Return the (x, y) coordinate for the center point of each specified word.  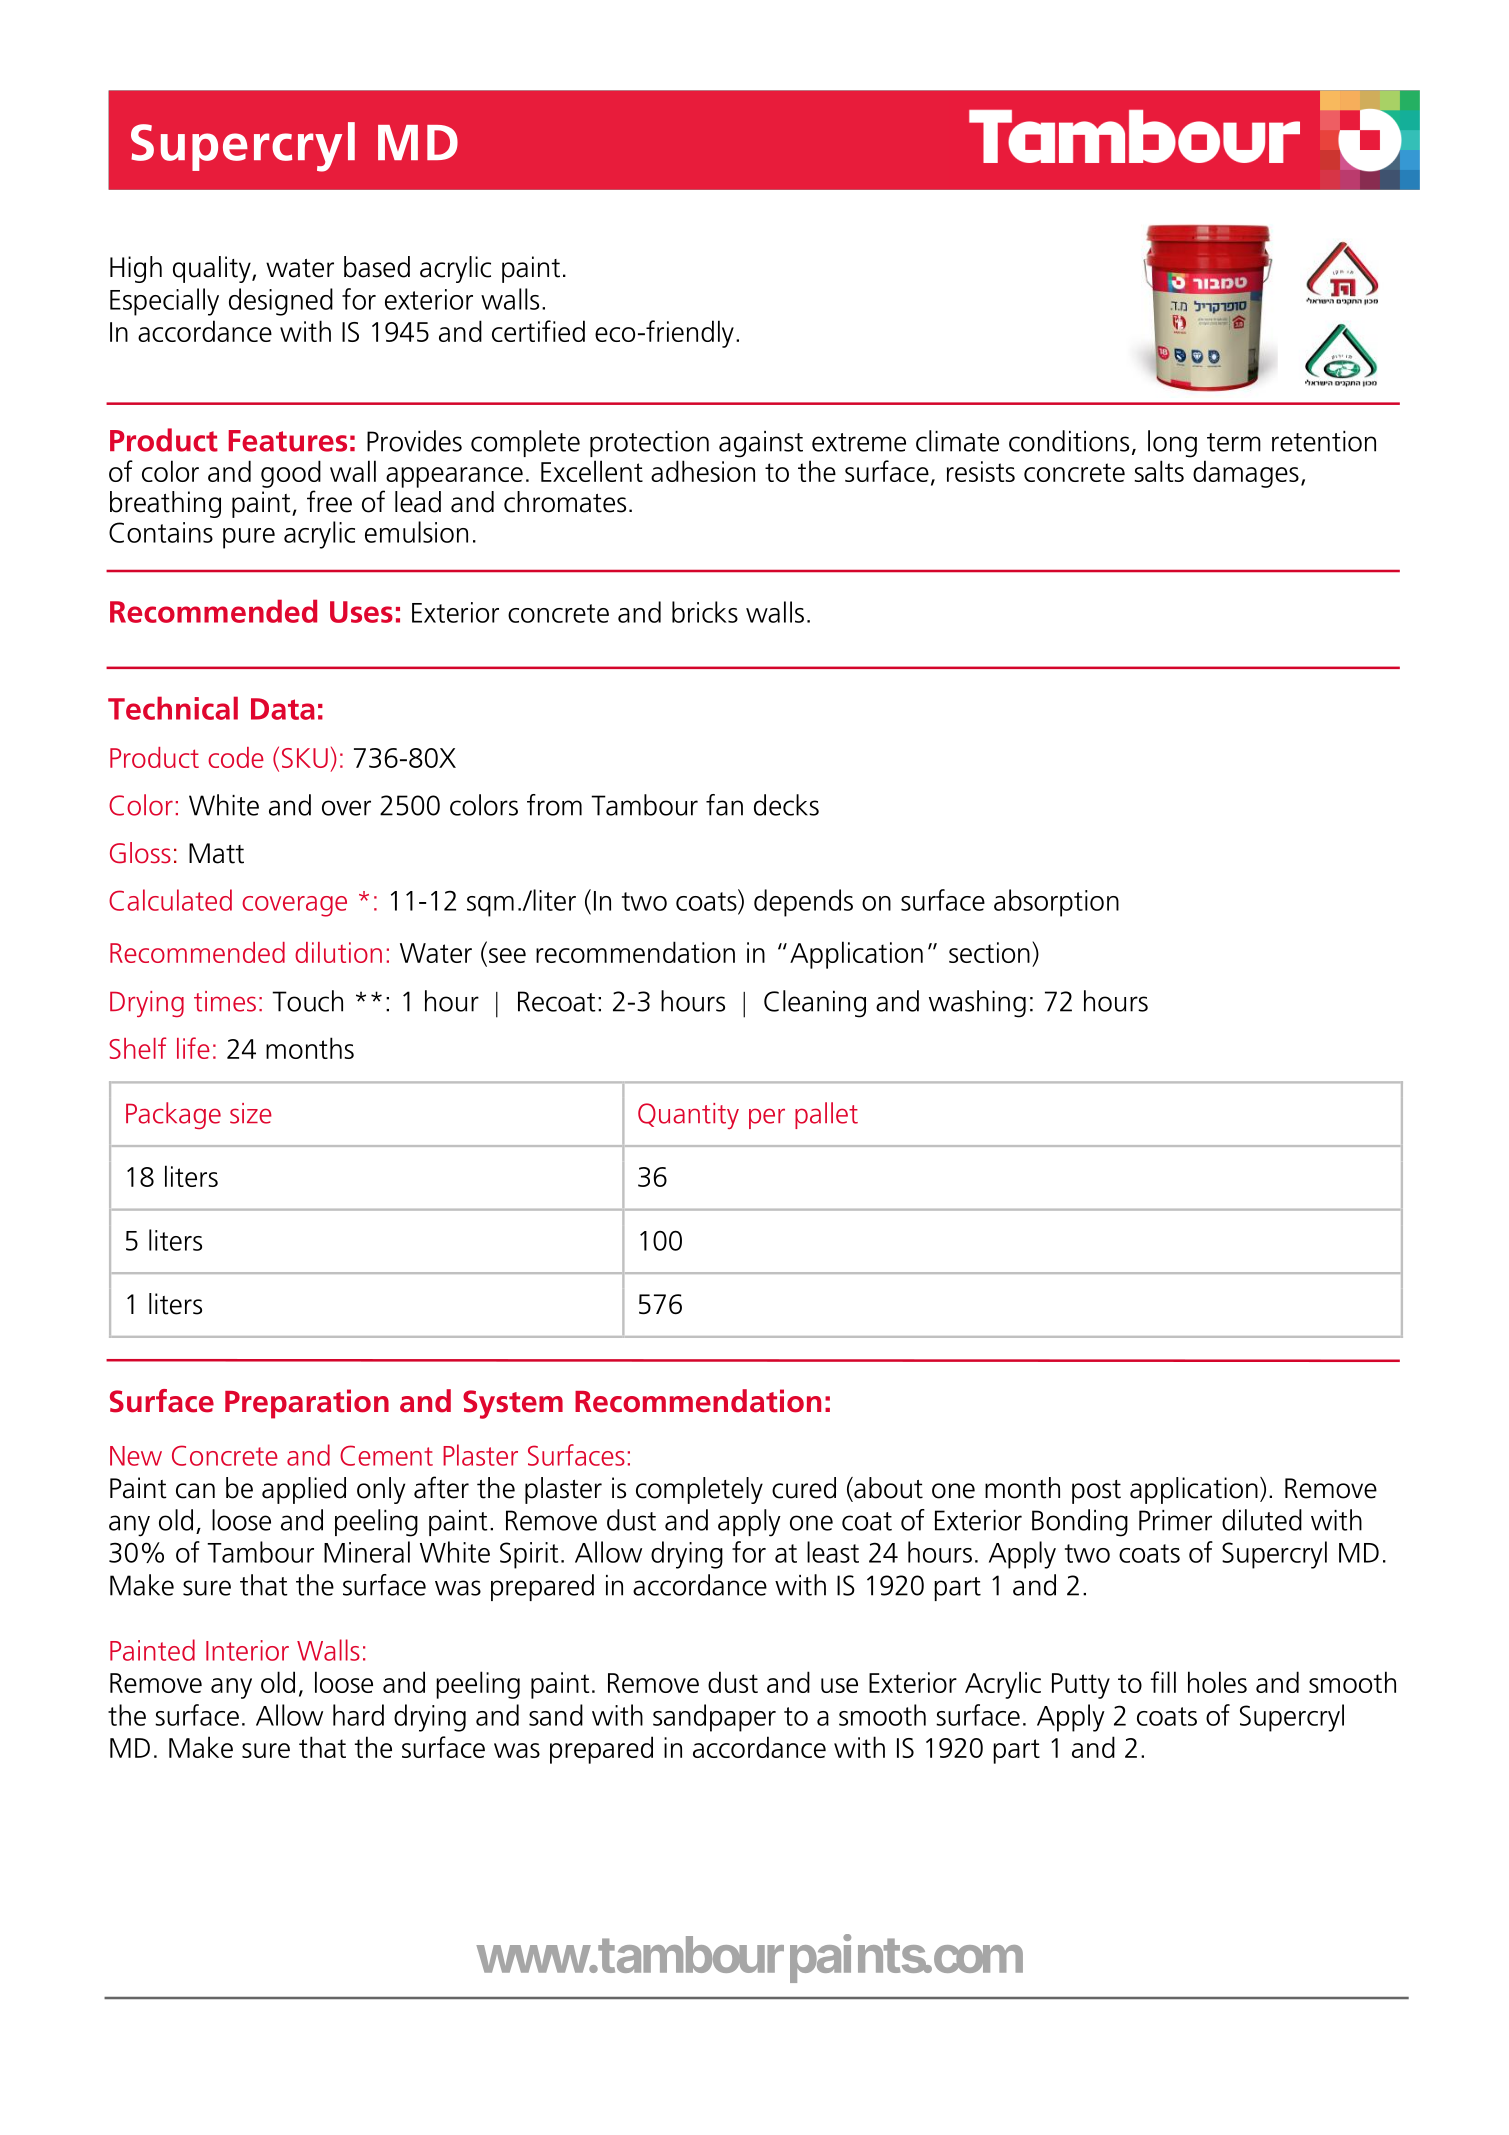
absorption (1056, 903)
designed (281, 302)
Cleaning (815, 1004)
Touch (307, 1001)
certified (538, 331)
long (1172, 444)
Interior (247, 1650)
